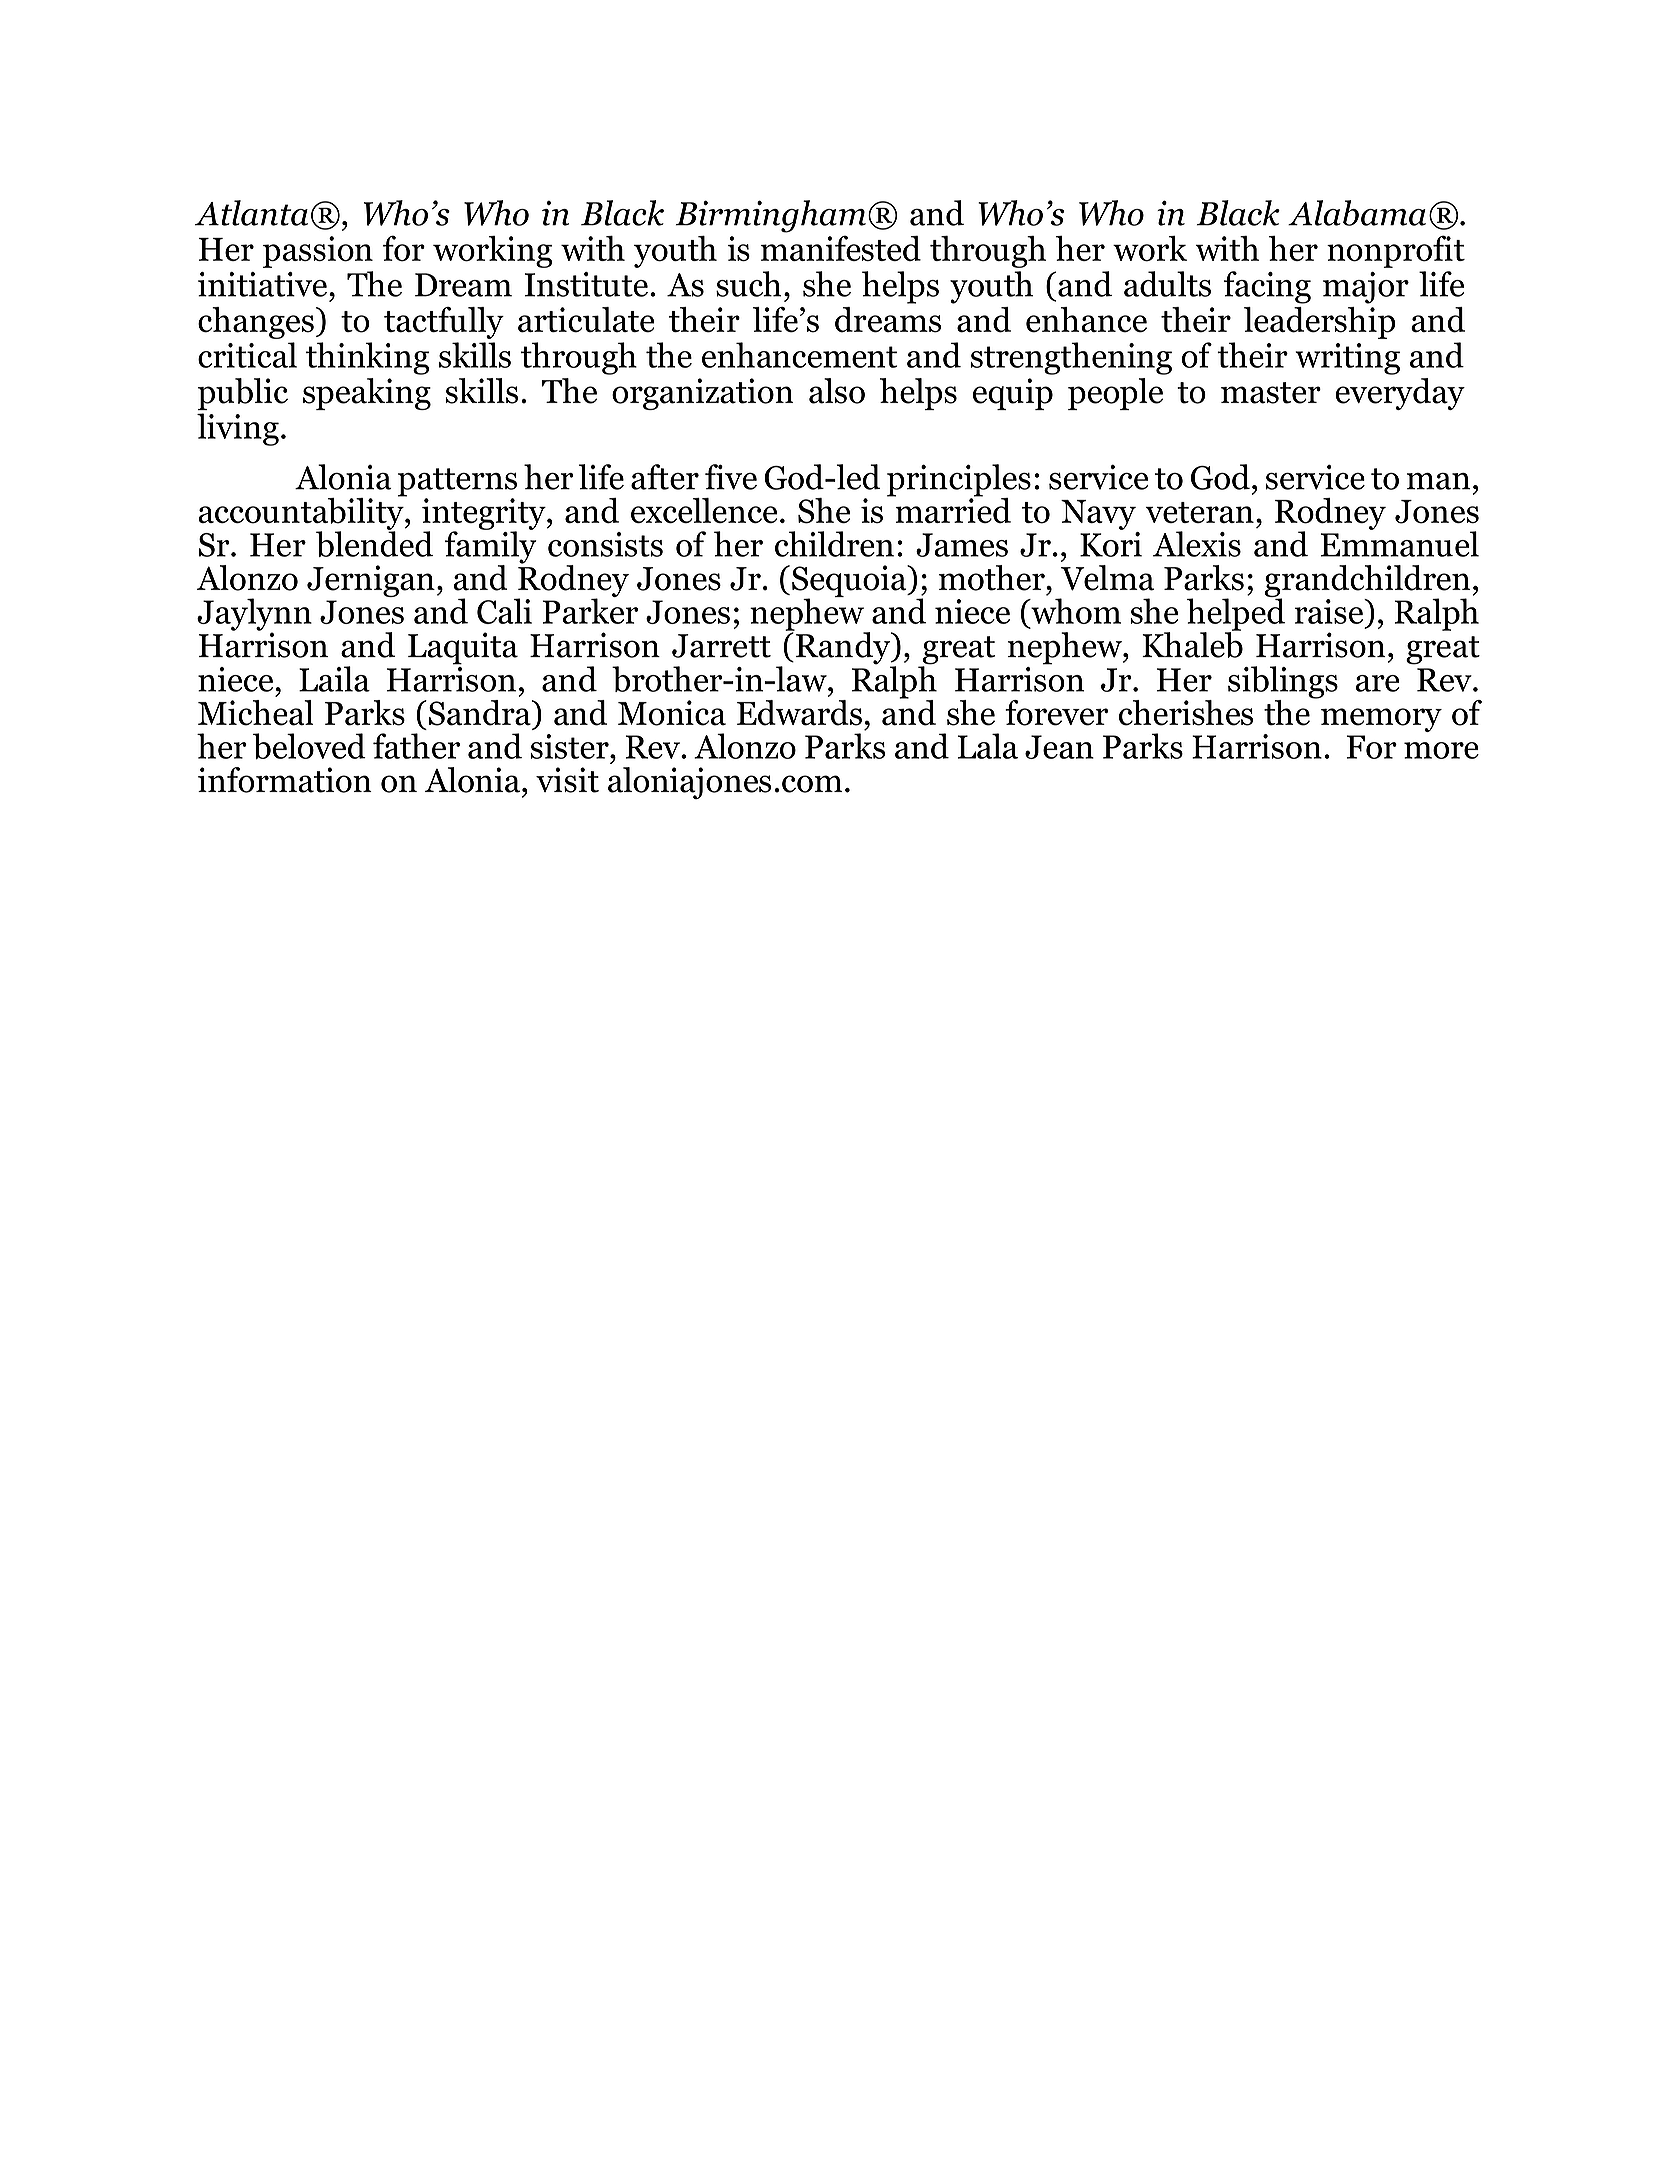 This image has width=1678, height=2172. Describe the element at coordinates (841, 248) in the image. I see `manifested` at that location.
